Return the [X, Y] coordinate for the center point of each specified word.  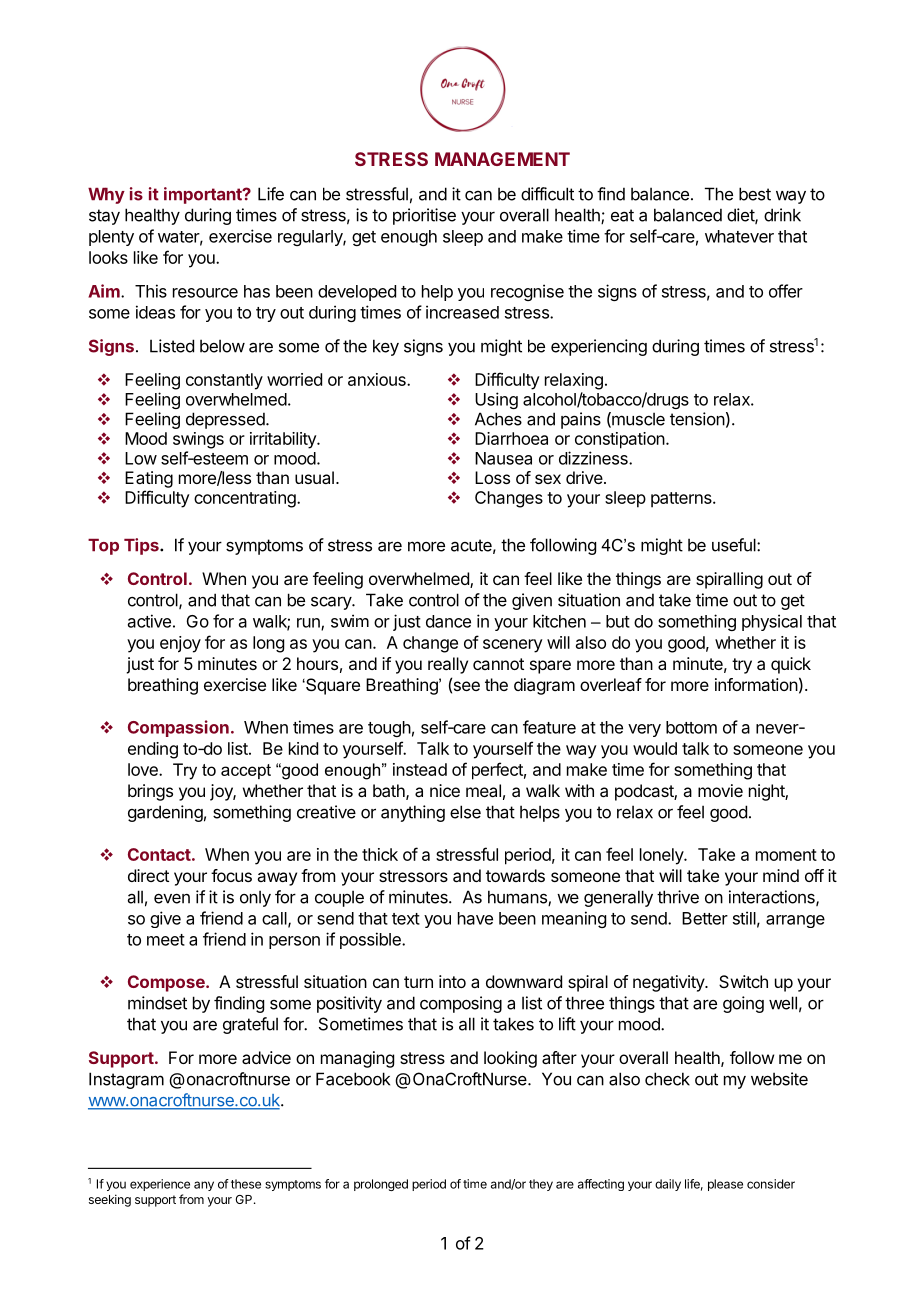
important [204, 195]
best [755, 194]
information [756, 684]
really [448, 665]
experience [160, 1185]
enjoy [180, 644]
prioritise [424, 216]
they [541, 1185]
